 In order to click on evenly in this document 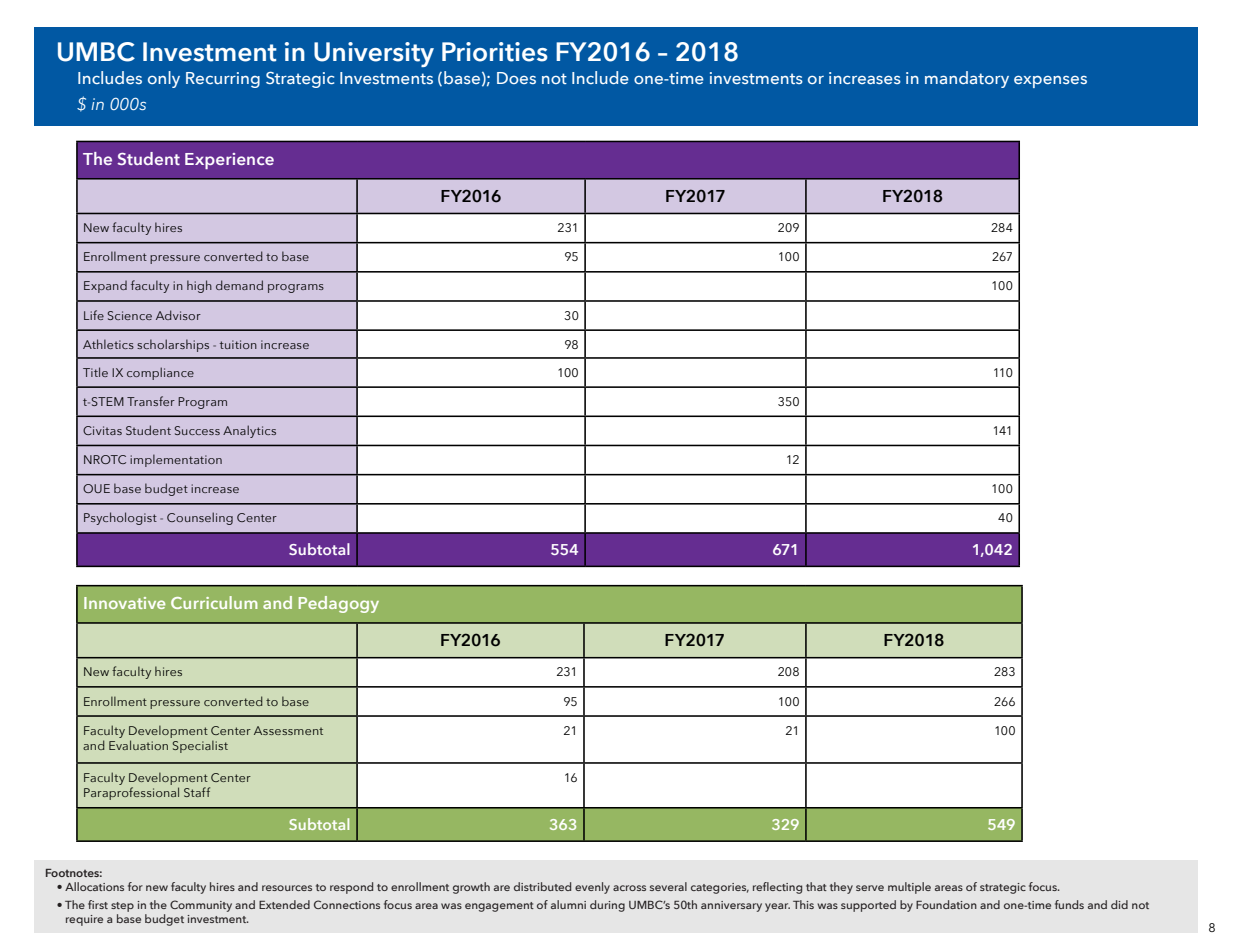, I will do `click(592, 888)`.
